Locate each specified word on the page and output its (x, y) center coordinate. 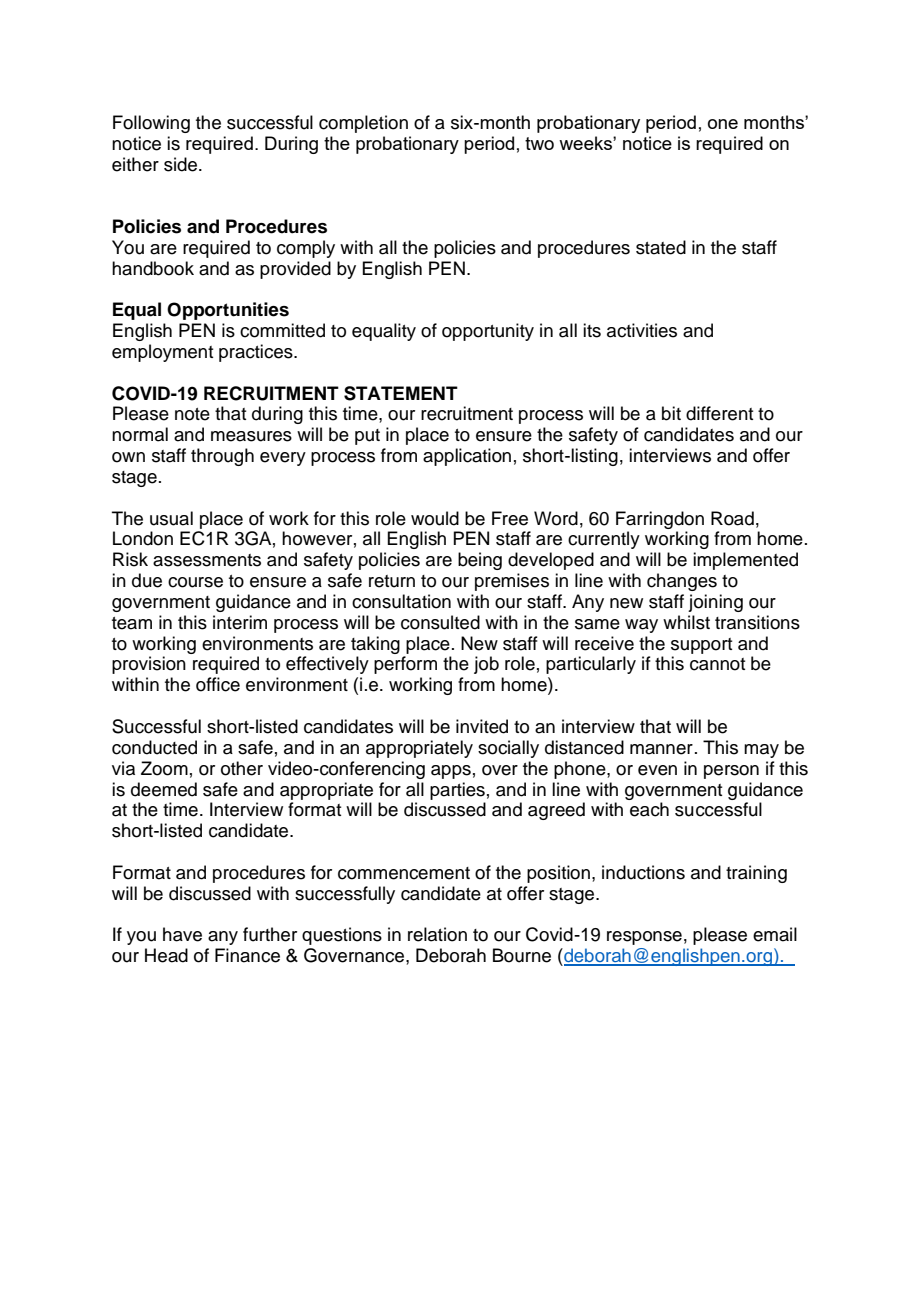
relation (437, 934)
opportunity (488, 332)
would (435, 518)
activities (642, 330)
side (180, 164)
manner (661, 749)
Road (732, 518)
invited (482, 726)
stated (661, 247)
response (644, 938)
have (182, 934)
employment (162, 353)
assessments (207, 560)
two (539, 143)
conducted (154, 747)
